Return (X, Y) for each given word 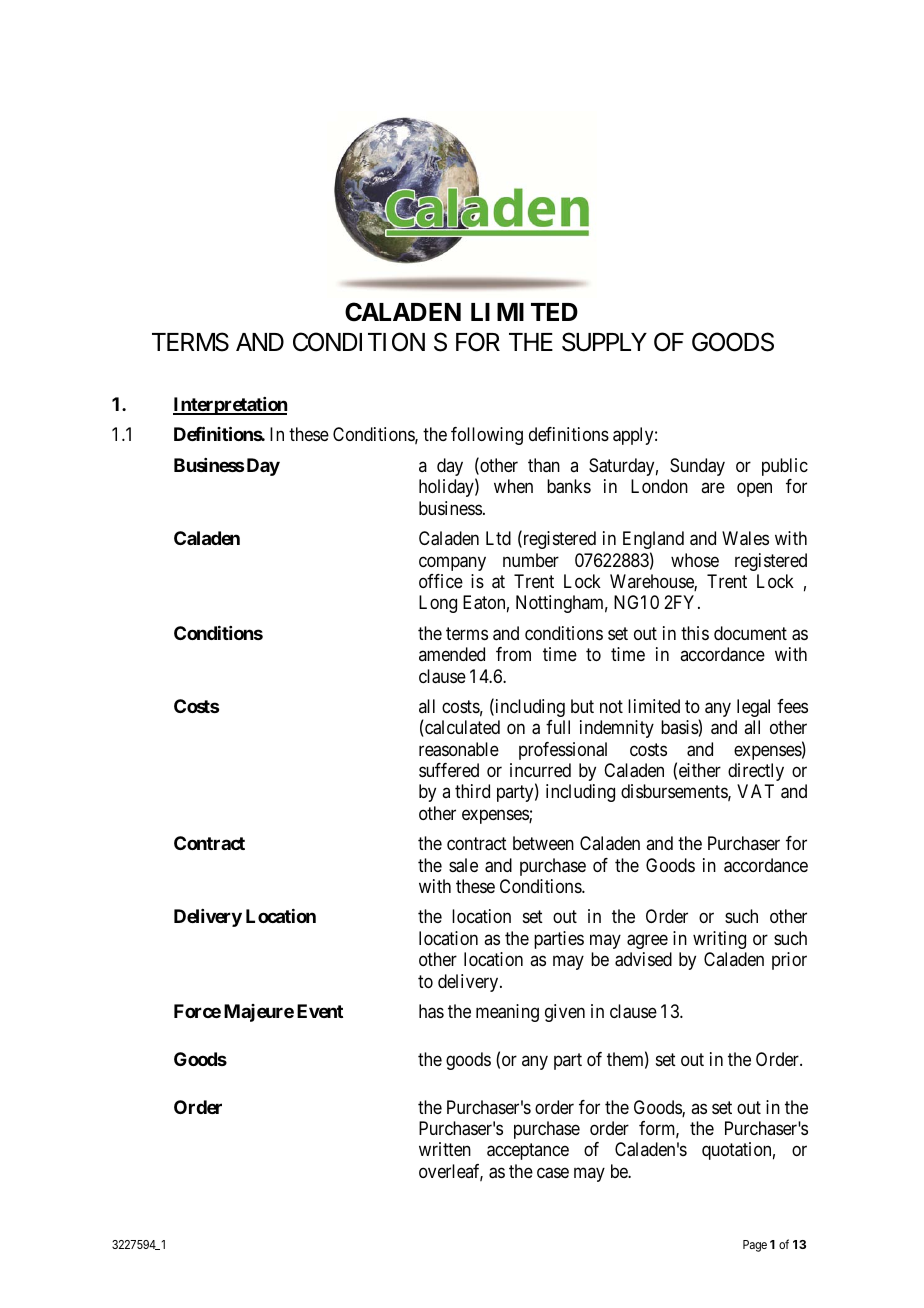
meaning (507, 1013)
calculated (461, 728)
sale (463, 865)
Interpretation (230, 406)
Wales (745, 538)
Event (320, 1011)
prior (789, 961)
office (441, 581)
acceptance (528, 1152)
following (487, 436)
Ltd (498, 538)
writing (719, 940)
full (558, 727)
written (445, 1149)
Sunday (697, 467)
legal (753, 708)
